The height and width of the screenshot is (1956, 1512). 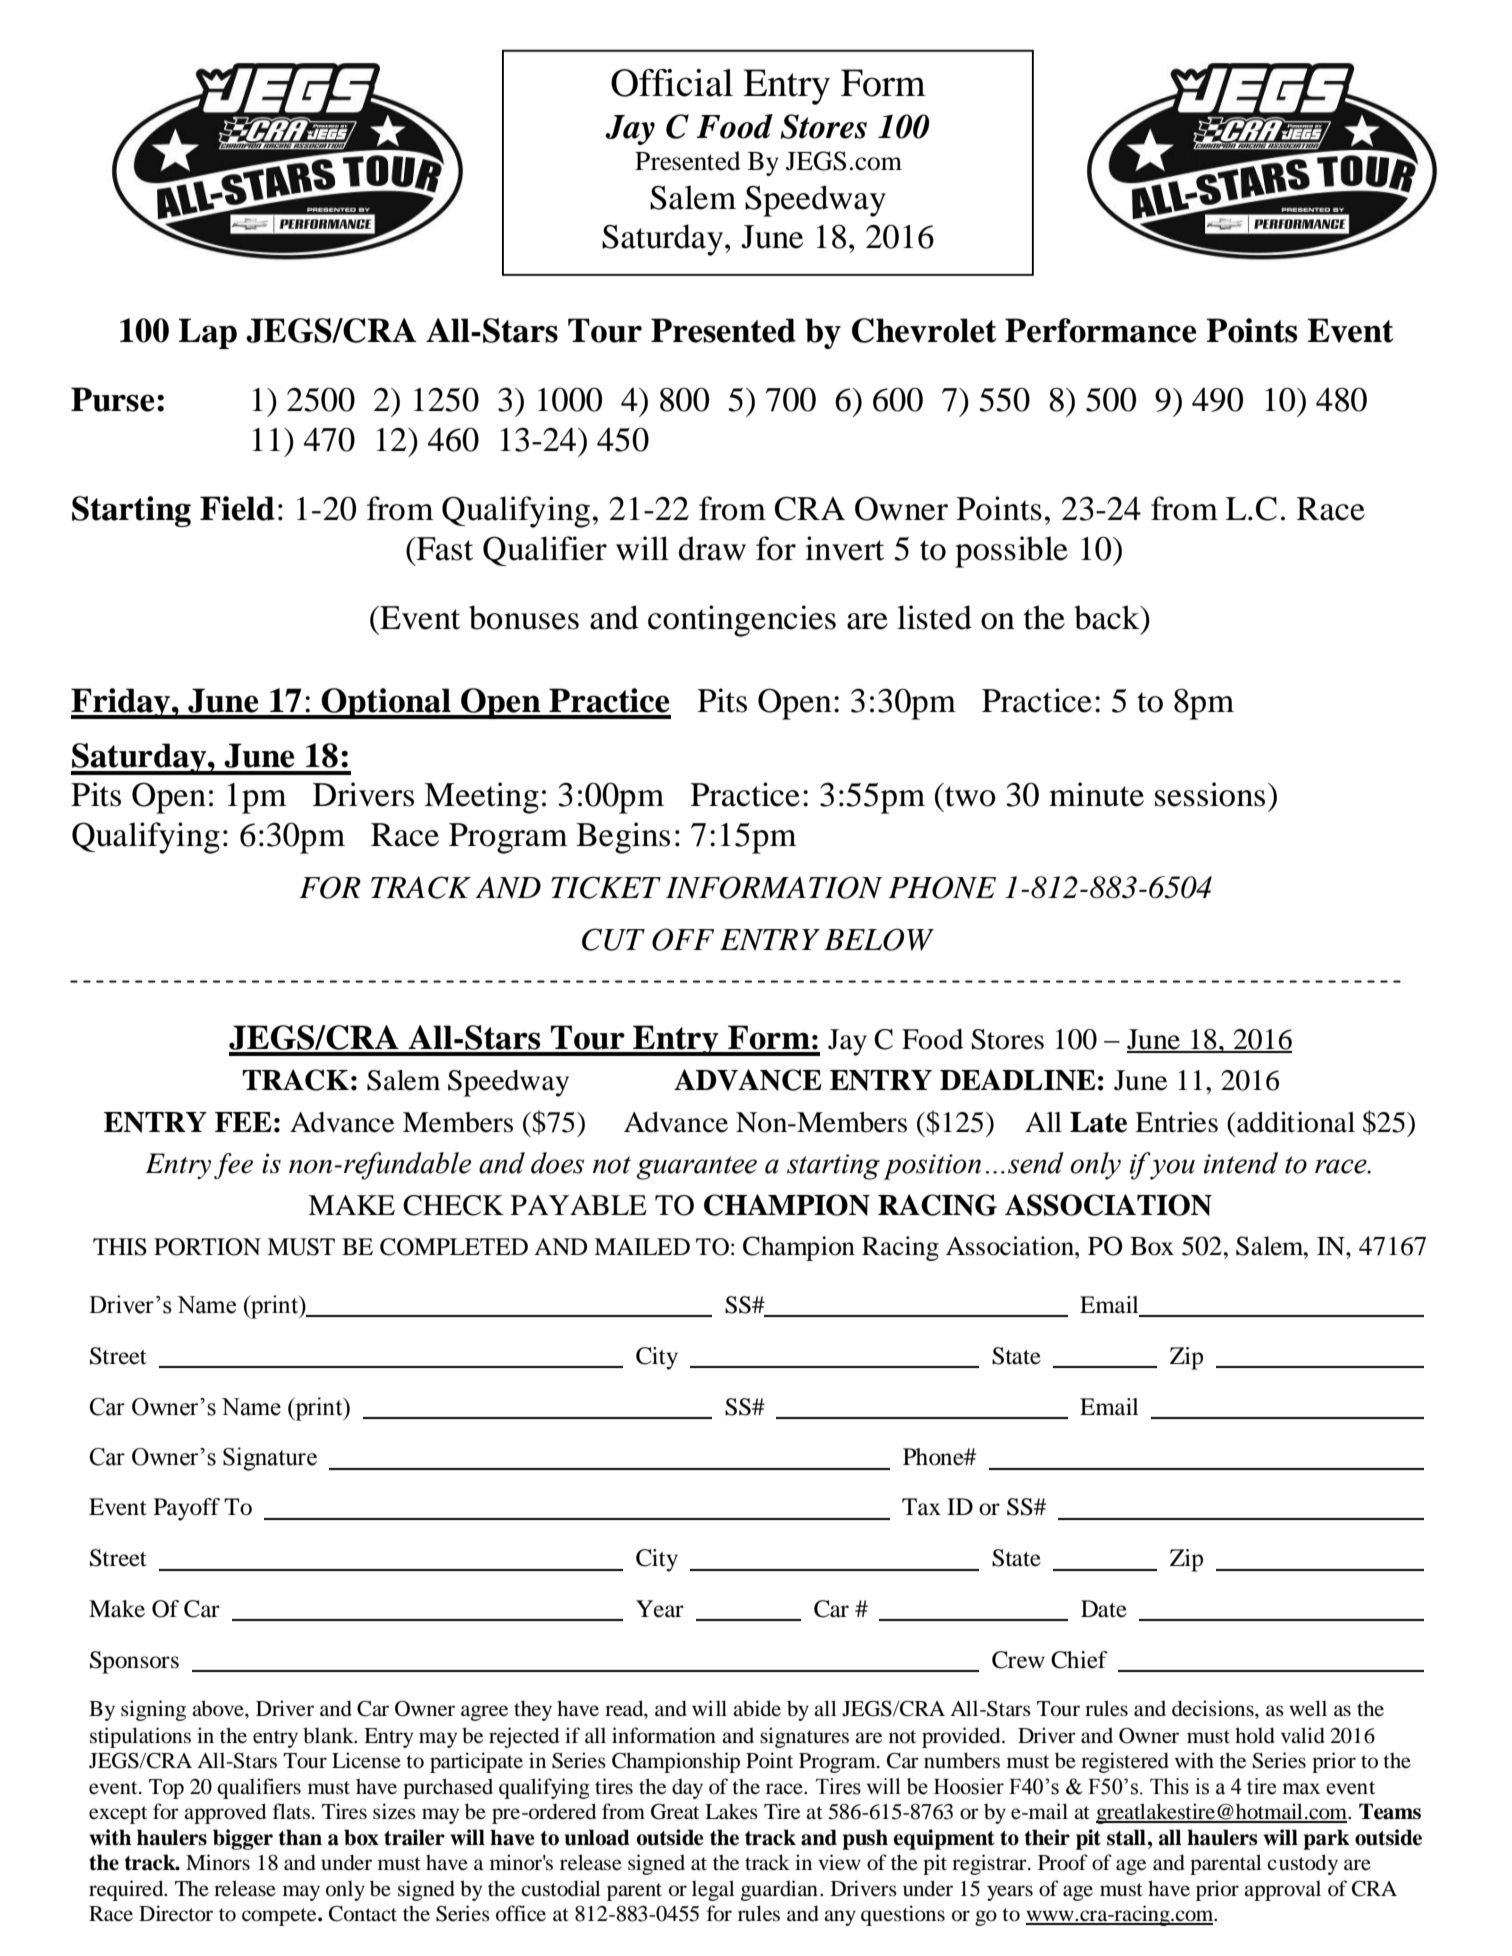 What do you see at coordinates (243, 1839) in the screenshot?
I see `bigger` at bounding box center [243, 1839].
